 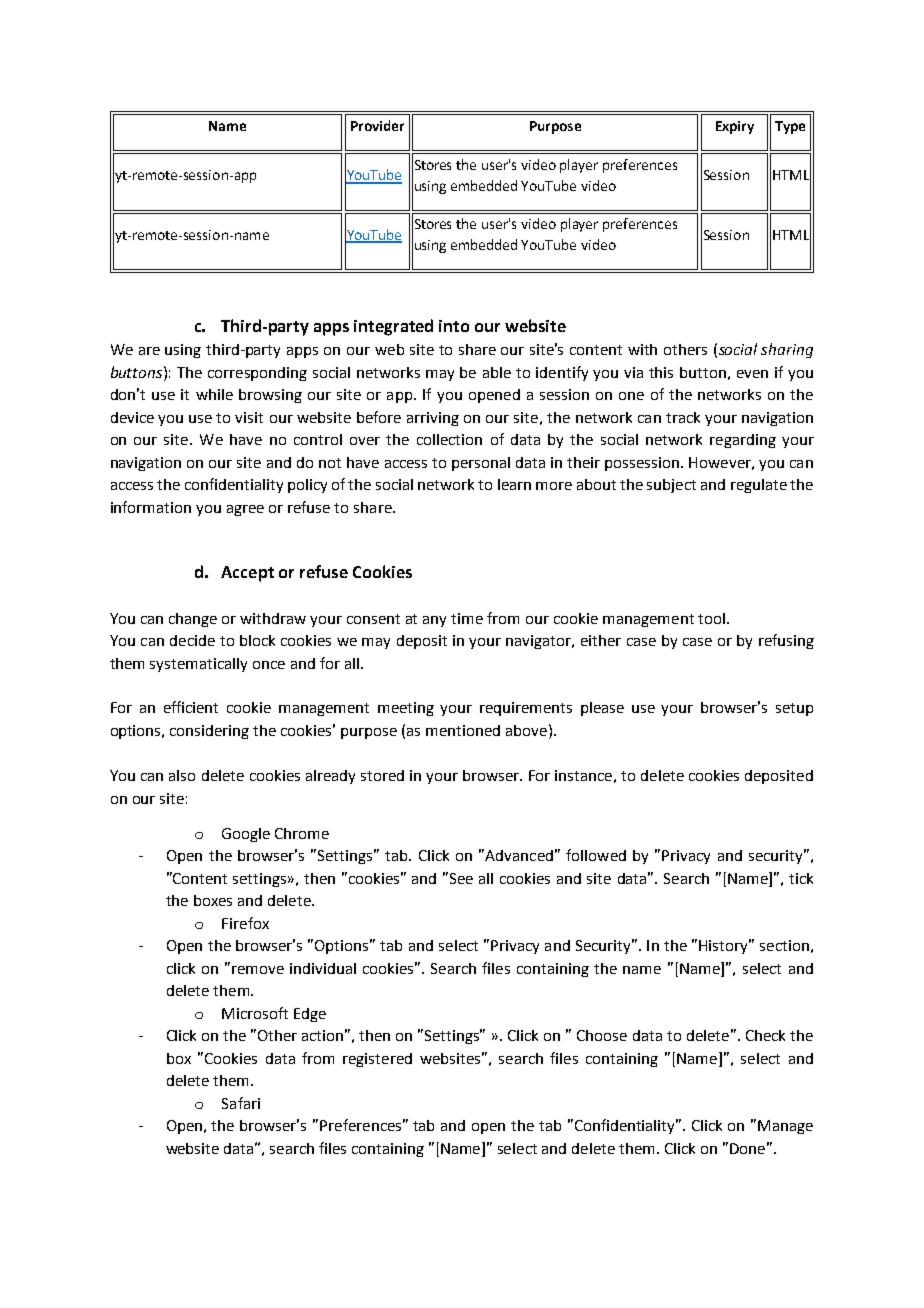 What do you see at coordinates (467, 618) in the page?
I see `time` at bounding box center [467, 618].
